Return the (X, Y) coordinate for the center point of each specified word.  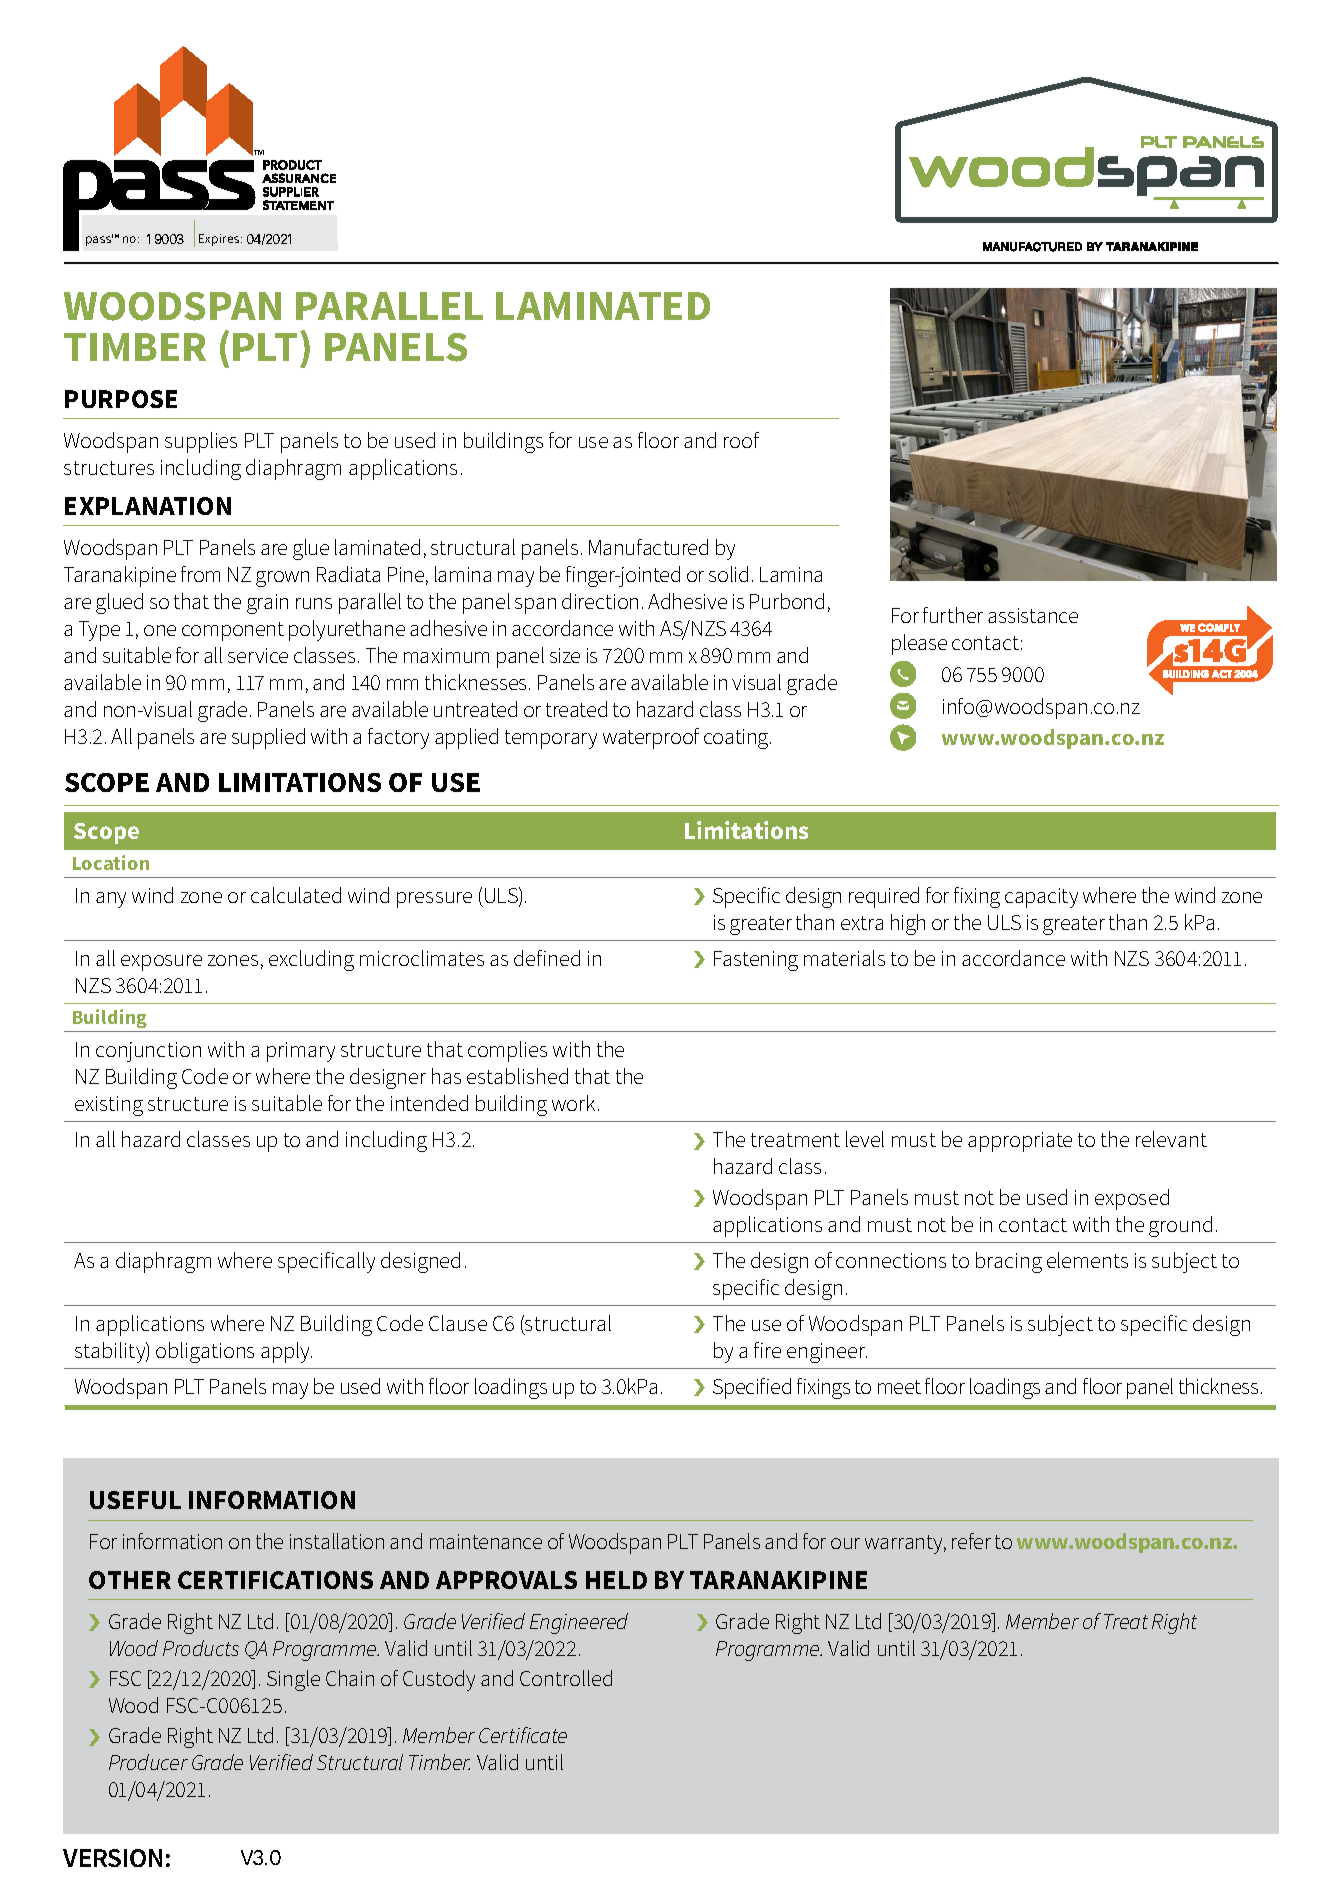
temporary (551, 739)
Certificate (523, 1735)
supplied (268, 738)
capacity (1041, 898)
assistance (1033, 615)
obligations (205, 1352)
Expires (220, 240)
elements (1087, 1260)
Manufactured (648, 547)
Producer (148, 1762)
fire (767, 1350)
